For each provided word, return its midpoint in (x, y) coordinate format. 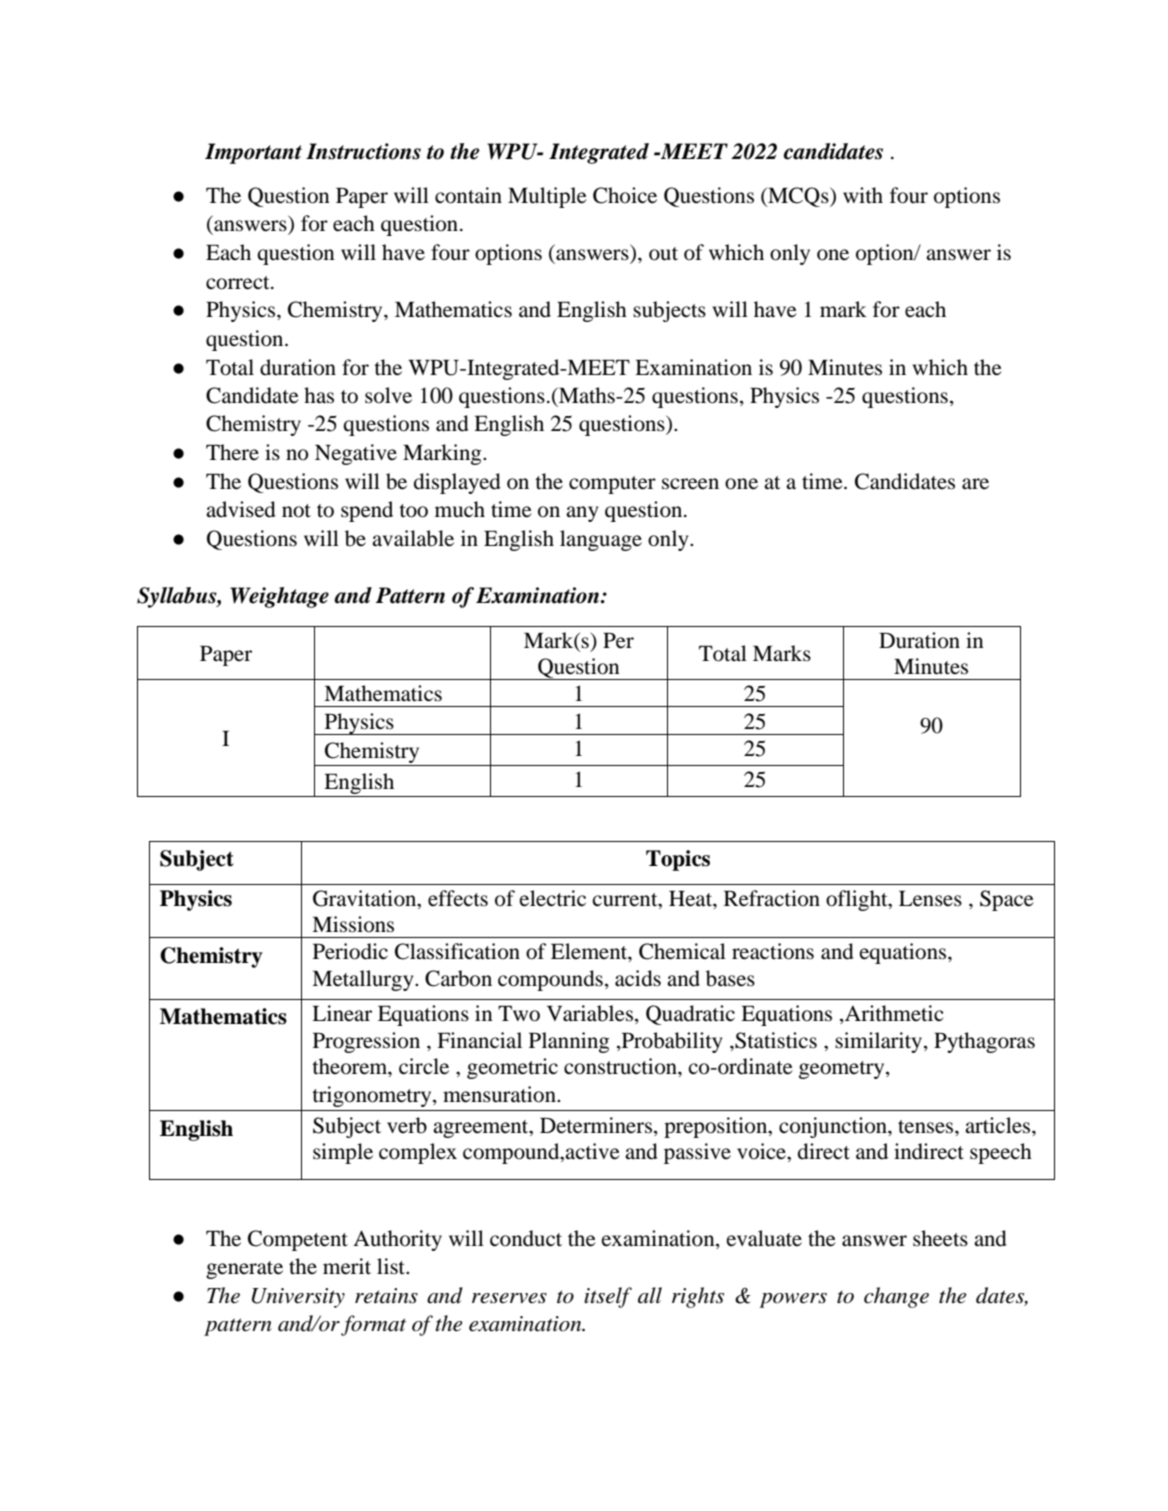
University (298, 1298)
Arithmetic (893, 1013)
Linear (342, 1013)
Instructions (363, 151)
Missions (353, 924)
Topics (678, 860)
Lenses (930, 899)
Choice (625, 195)
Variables (590, 1013)
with (863, 195)
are (975, 484)
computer (612, 485)
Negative (356, 454)
